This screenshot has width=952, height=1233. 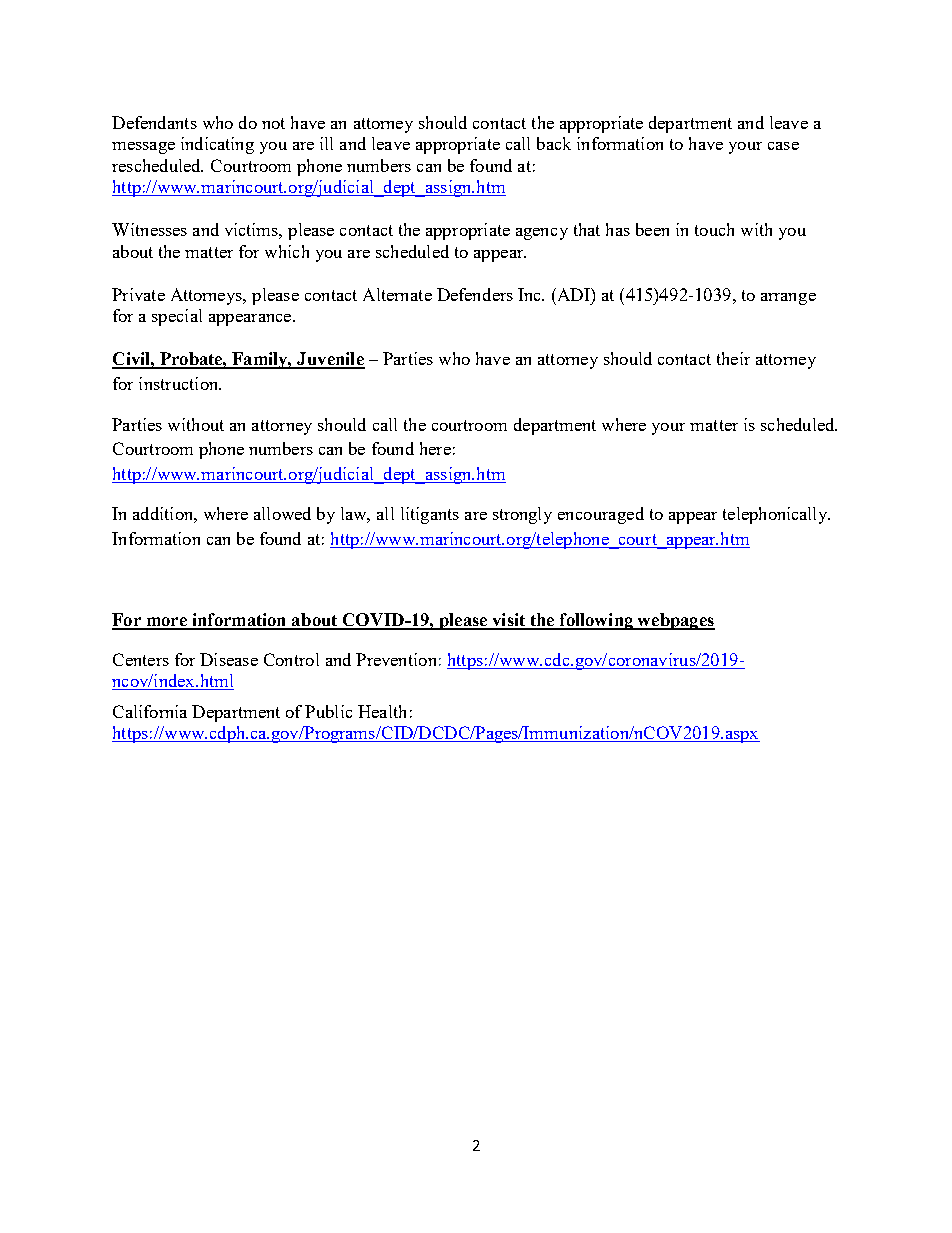 I want to click on Disease, so click(x=229, y=659).
